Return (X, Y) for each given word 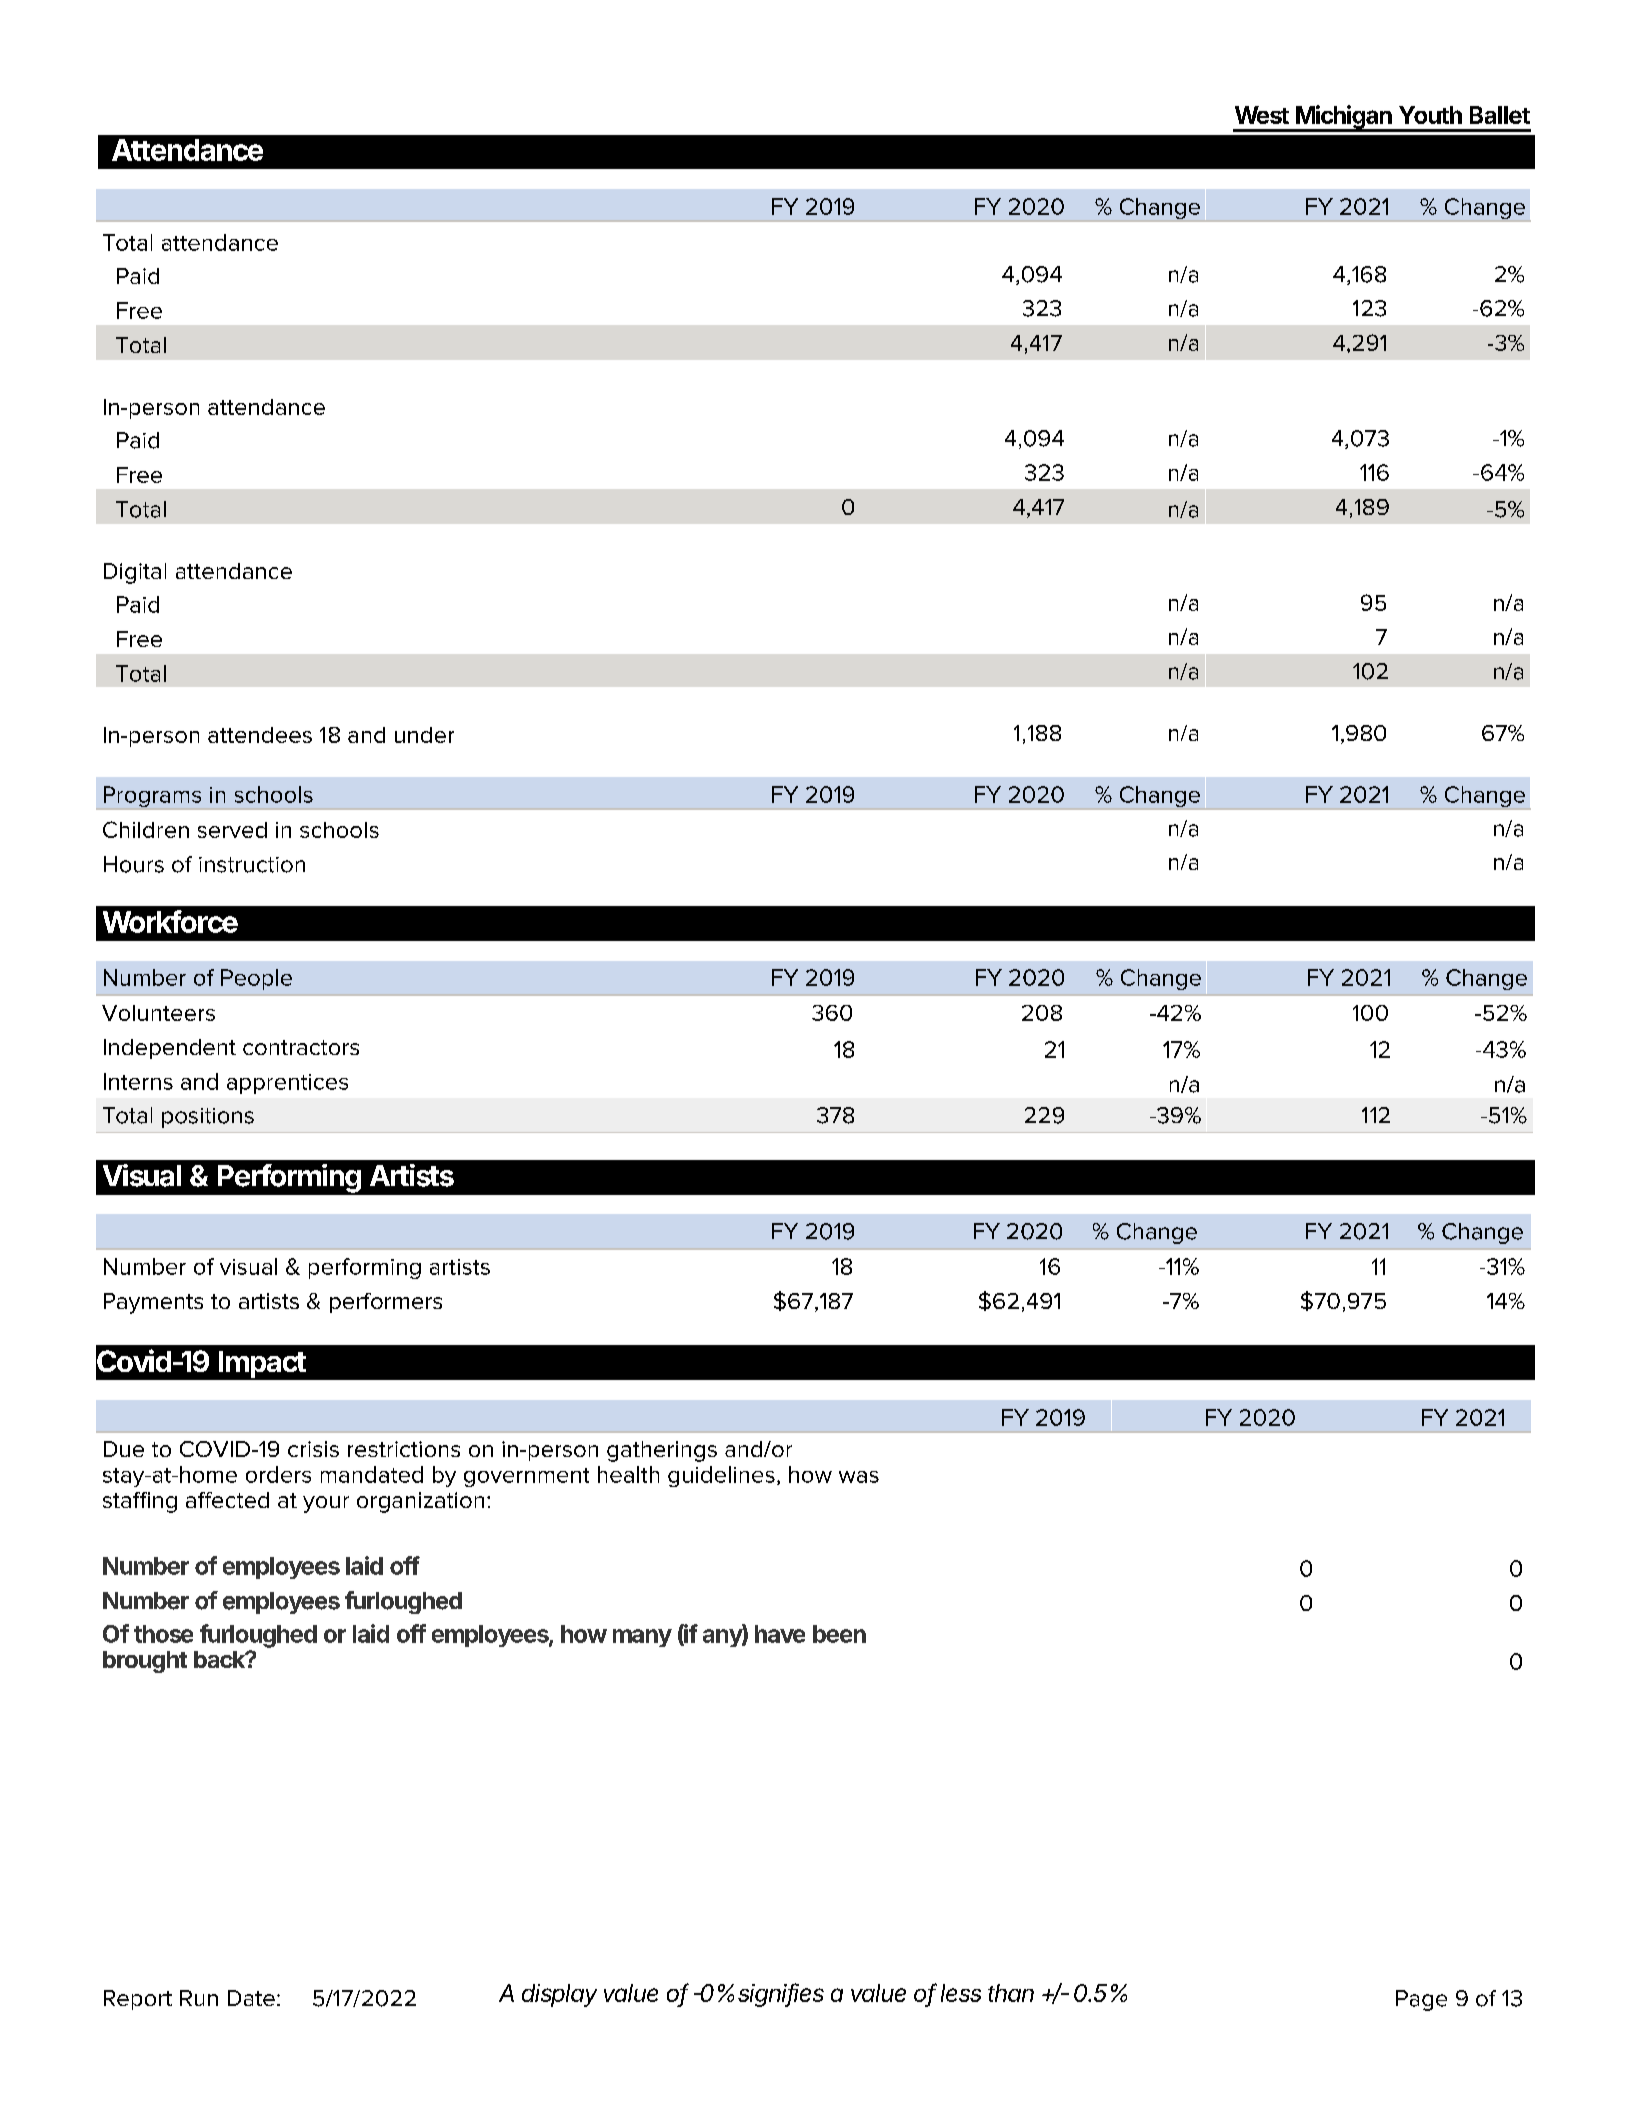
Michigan (1346, 118)
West (1262, 115)
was (859, 1477)
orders (278, 1474)
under (424, 735)
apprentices (287, 1084)
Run (199, 1998)
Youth (1430, 115)
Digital (135, 573)
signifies (781, 1995)
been (839, 1634)
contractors (301, 1047)
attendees (260, 735)
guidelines (721, 1476)
